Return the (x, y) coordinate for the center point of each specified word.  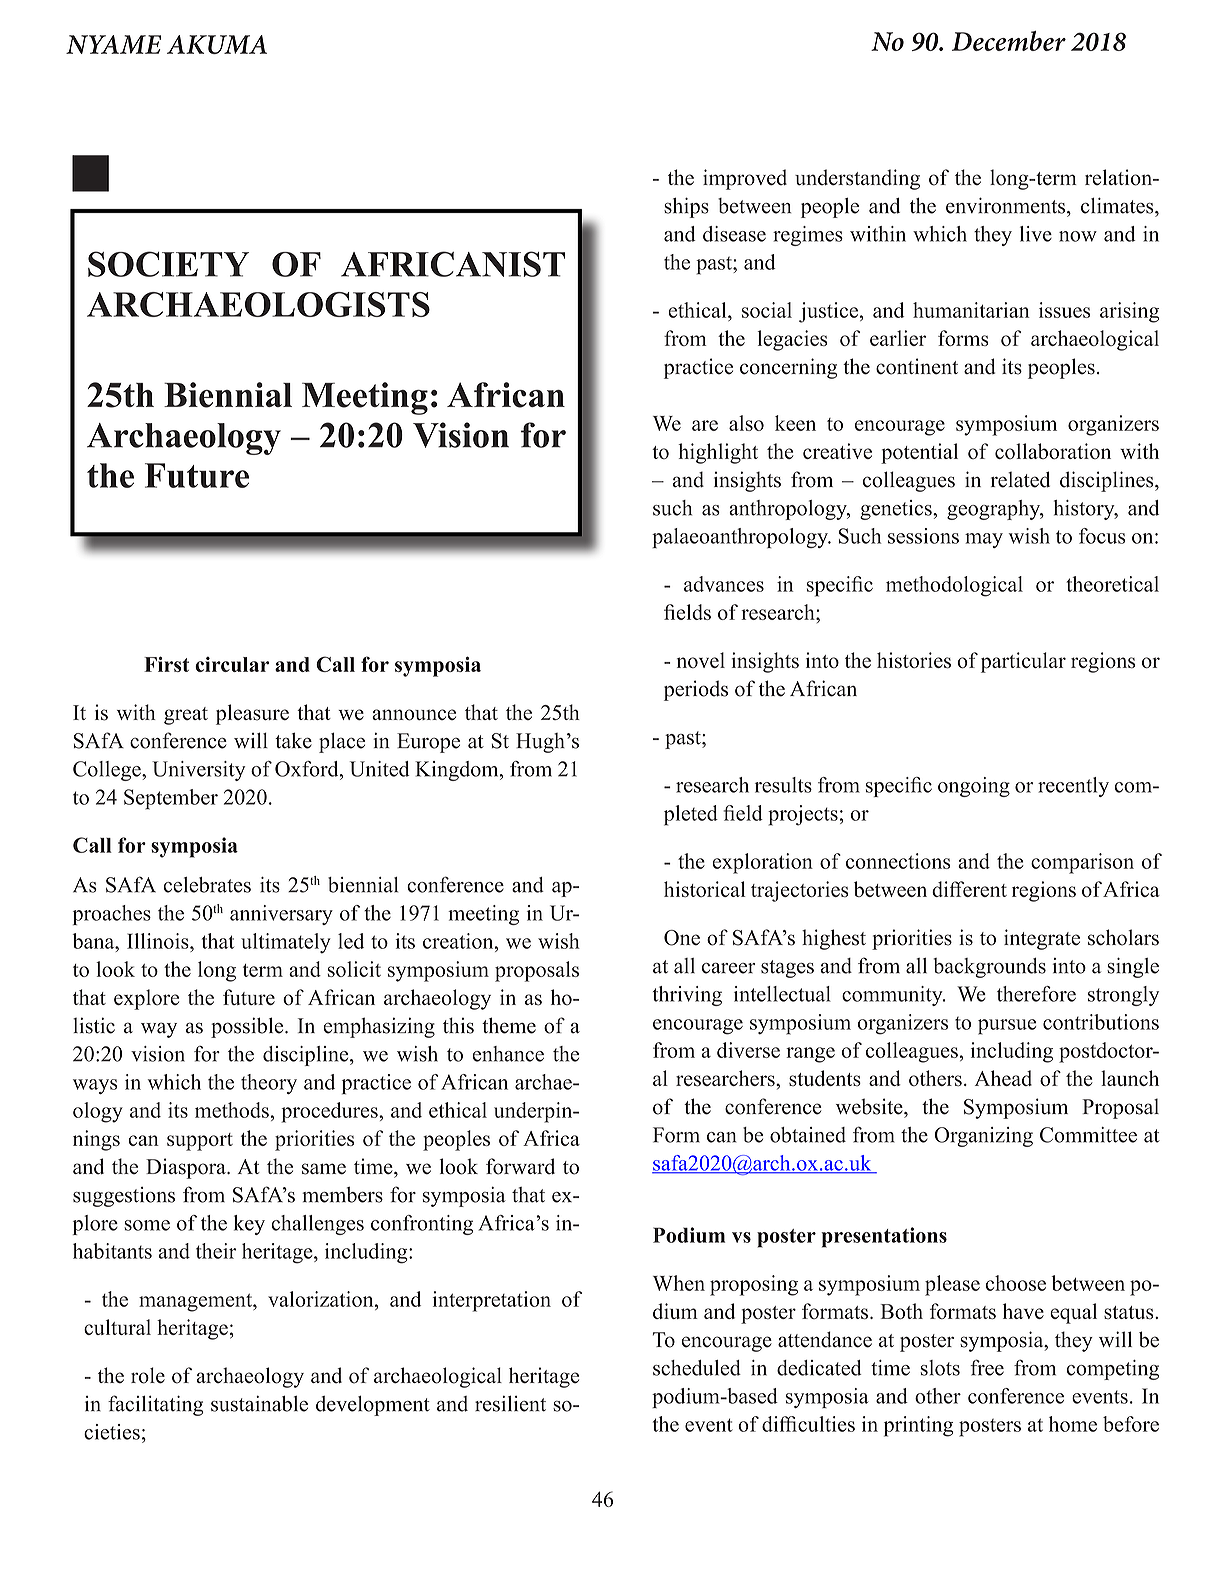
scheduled (697, 1368)
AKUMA (217, 44)
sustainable (259, 1403)
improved (745, 179)
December (1009, 41)
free (987, 1367)
